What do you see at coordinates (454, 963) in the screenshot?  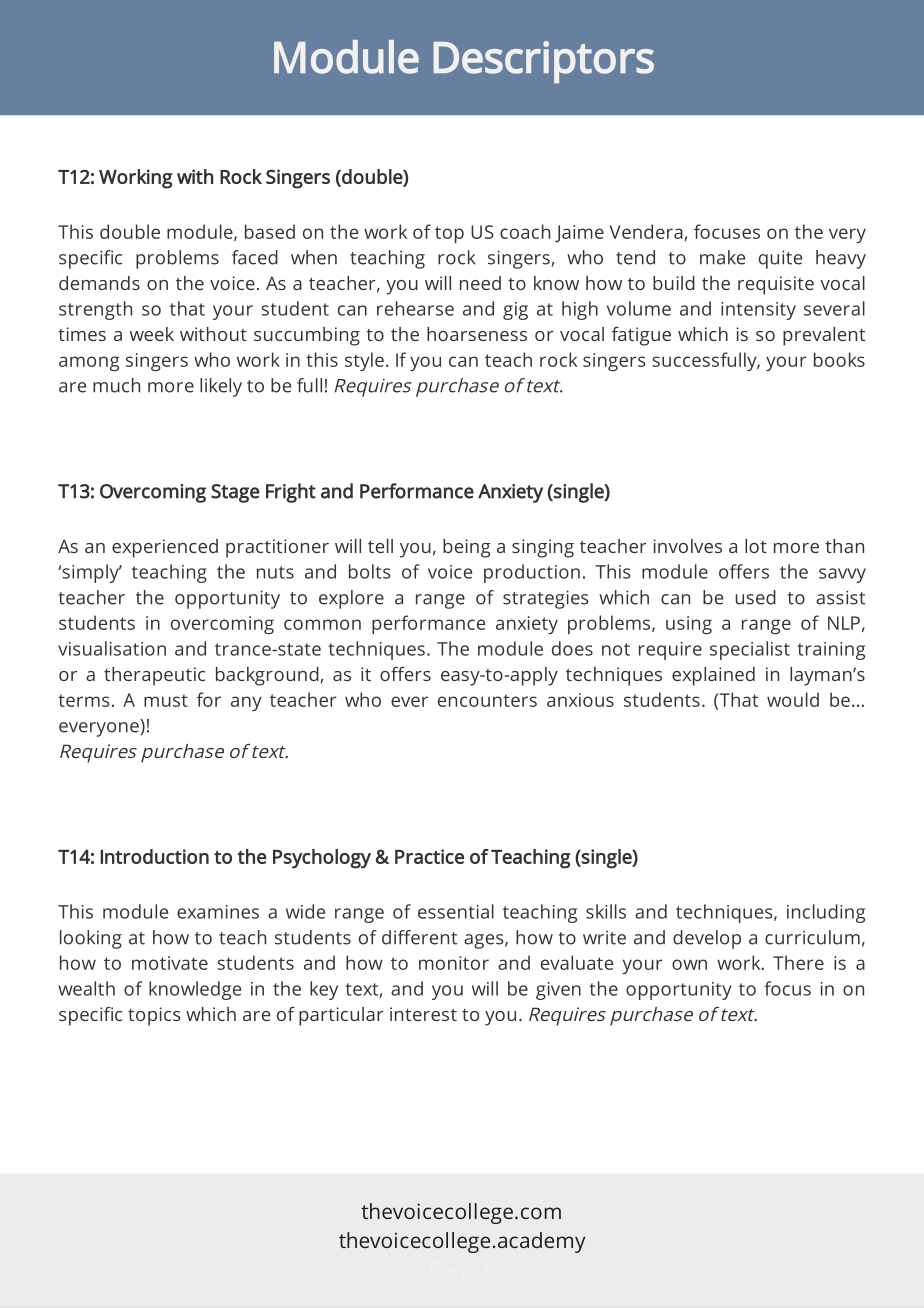 I see `monitor` at bounding box center [454, 963].
